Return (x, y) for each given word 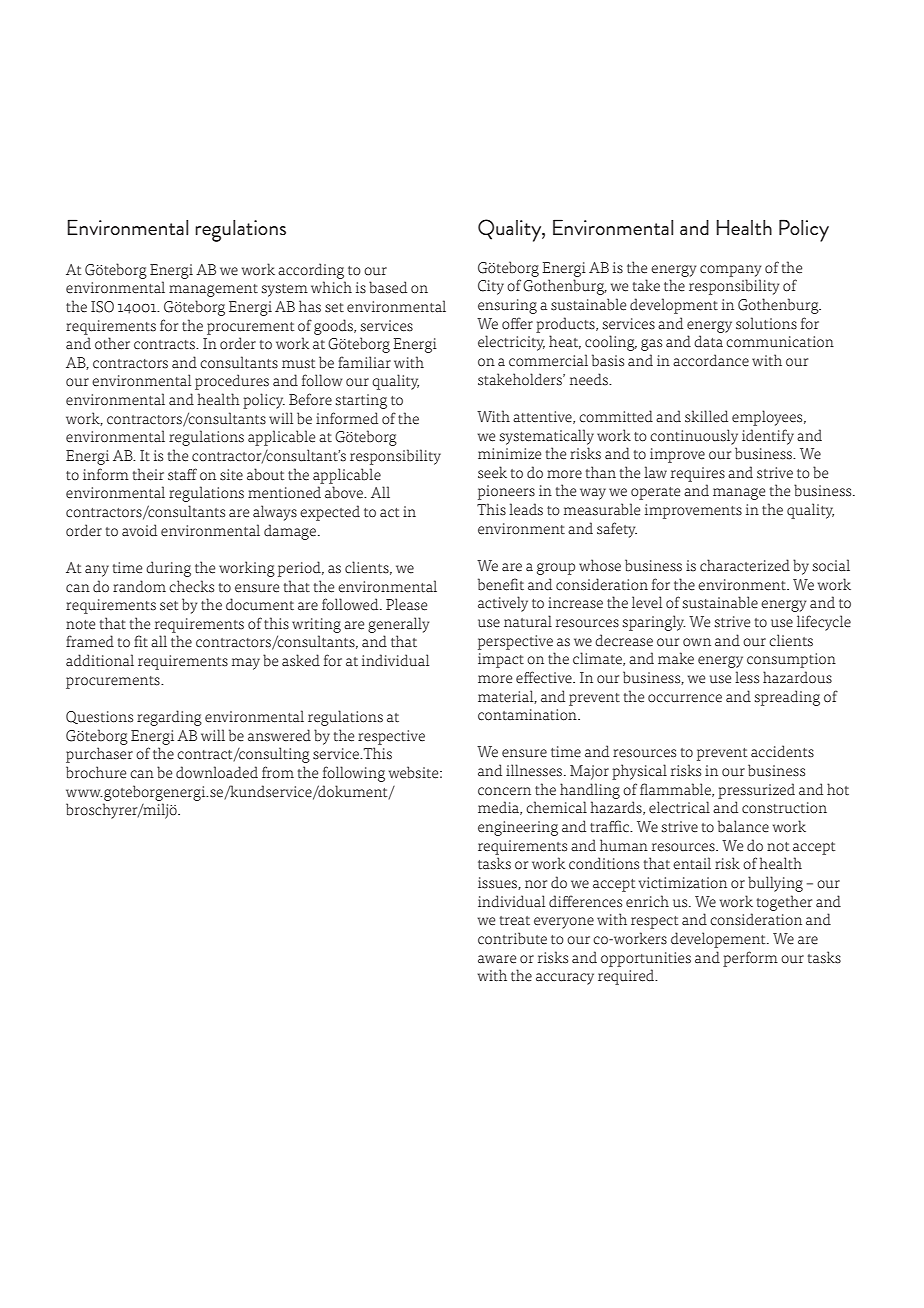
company (730, 271)
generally (398, 625)
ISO (102, 307)
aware (497, 959)
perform (750, 959)
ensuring (507, 306)
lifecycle (824, 623)
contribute (512, 938)
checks (191, 586)
